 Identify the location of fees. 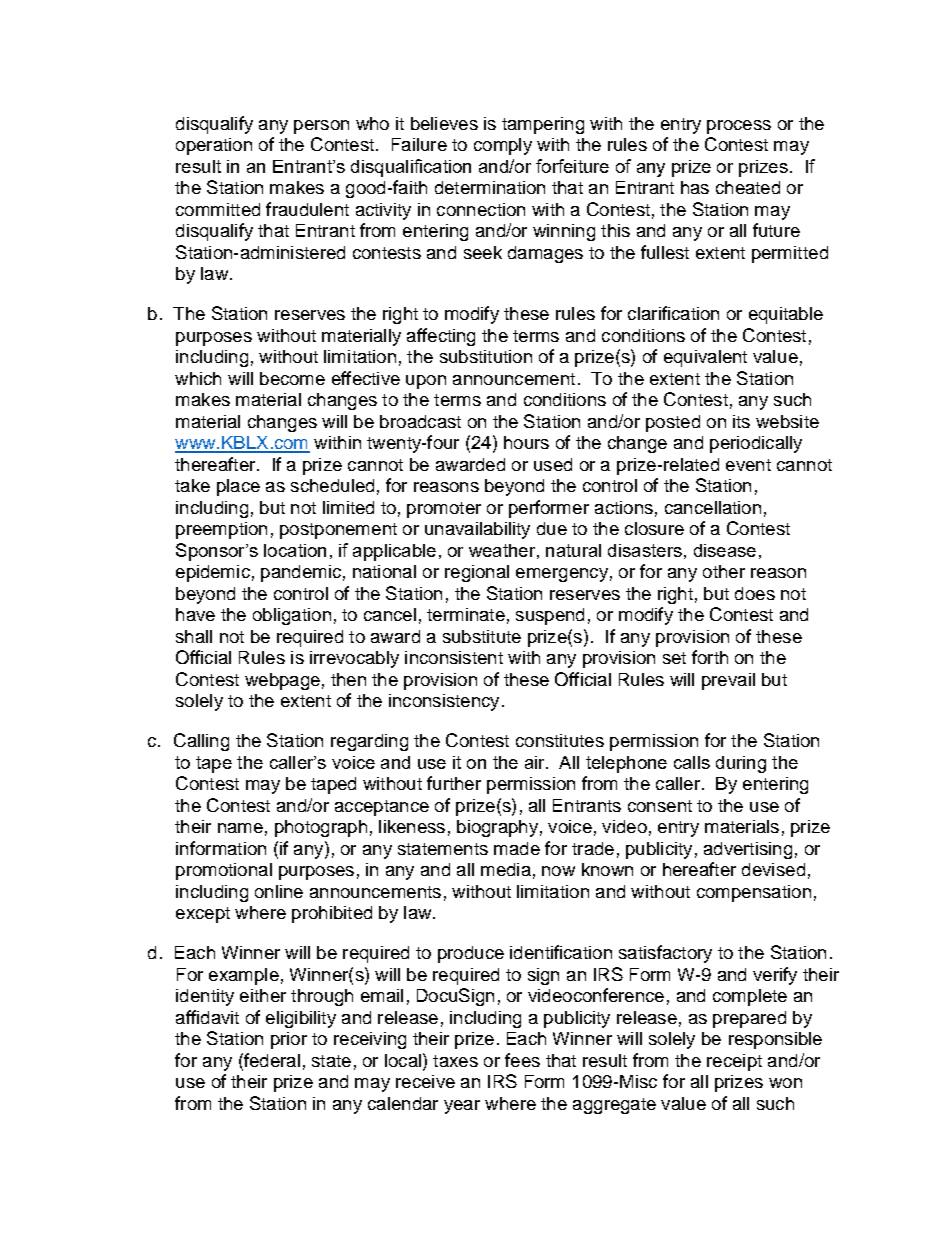
(522, 1060).
